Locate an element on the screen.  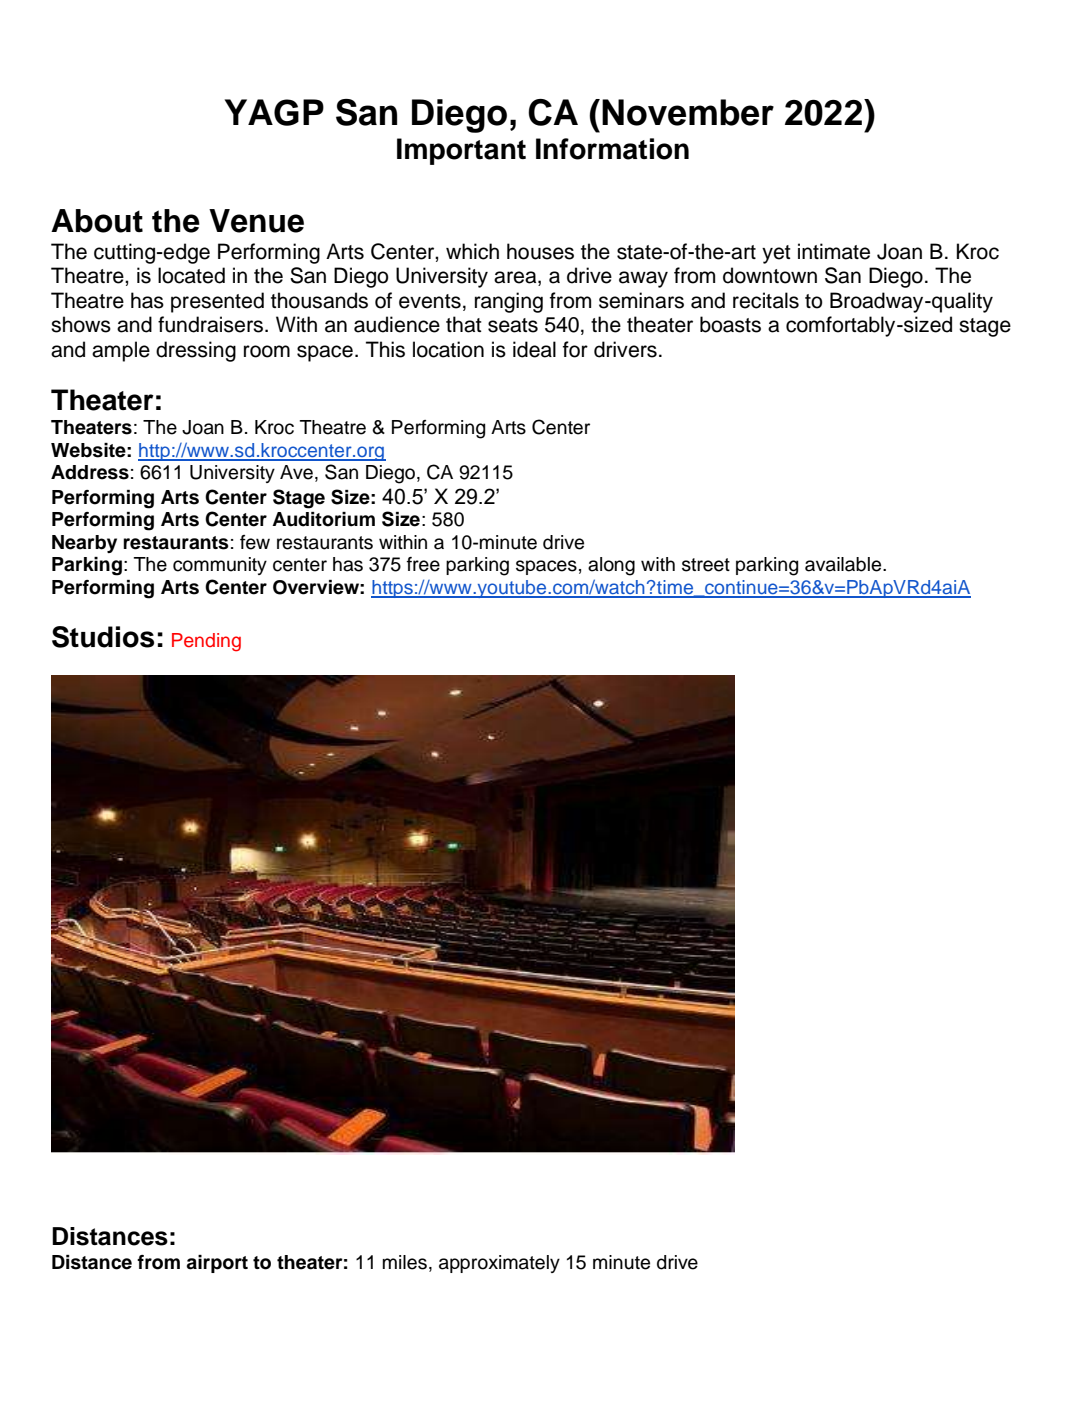
About is located at coordinates (97, 221).
